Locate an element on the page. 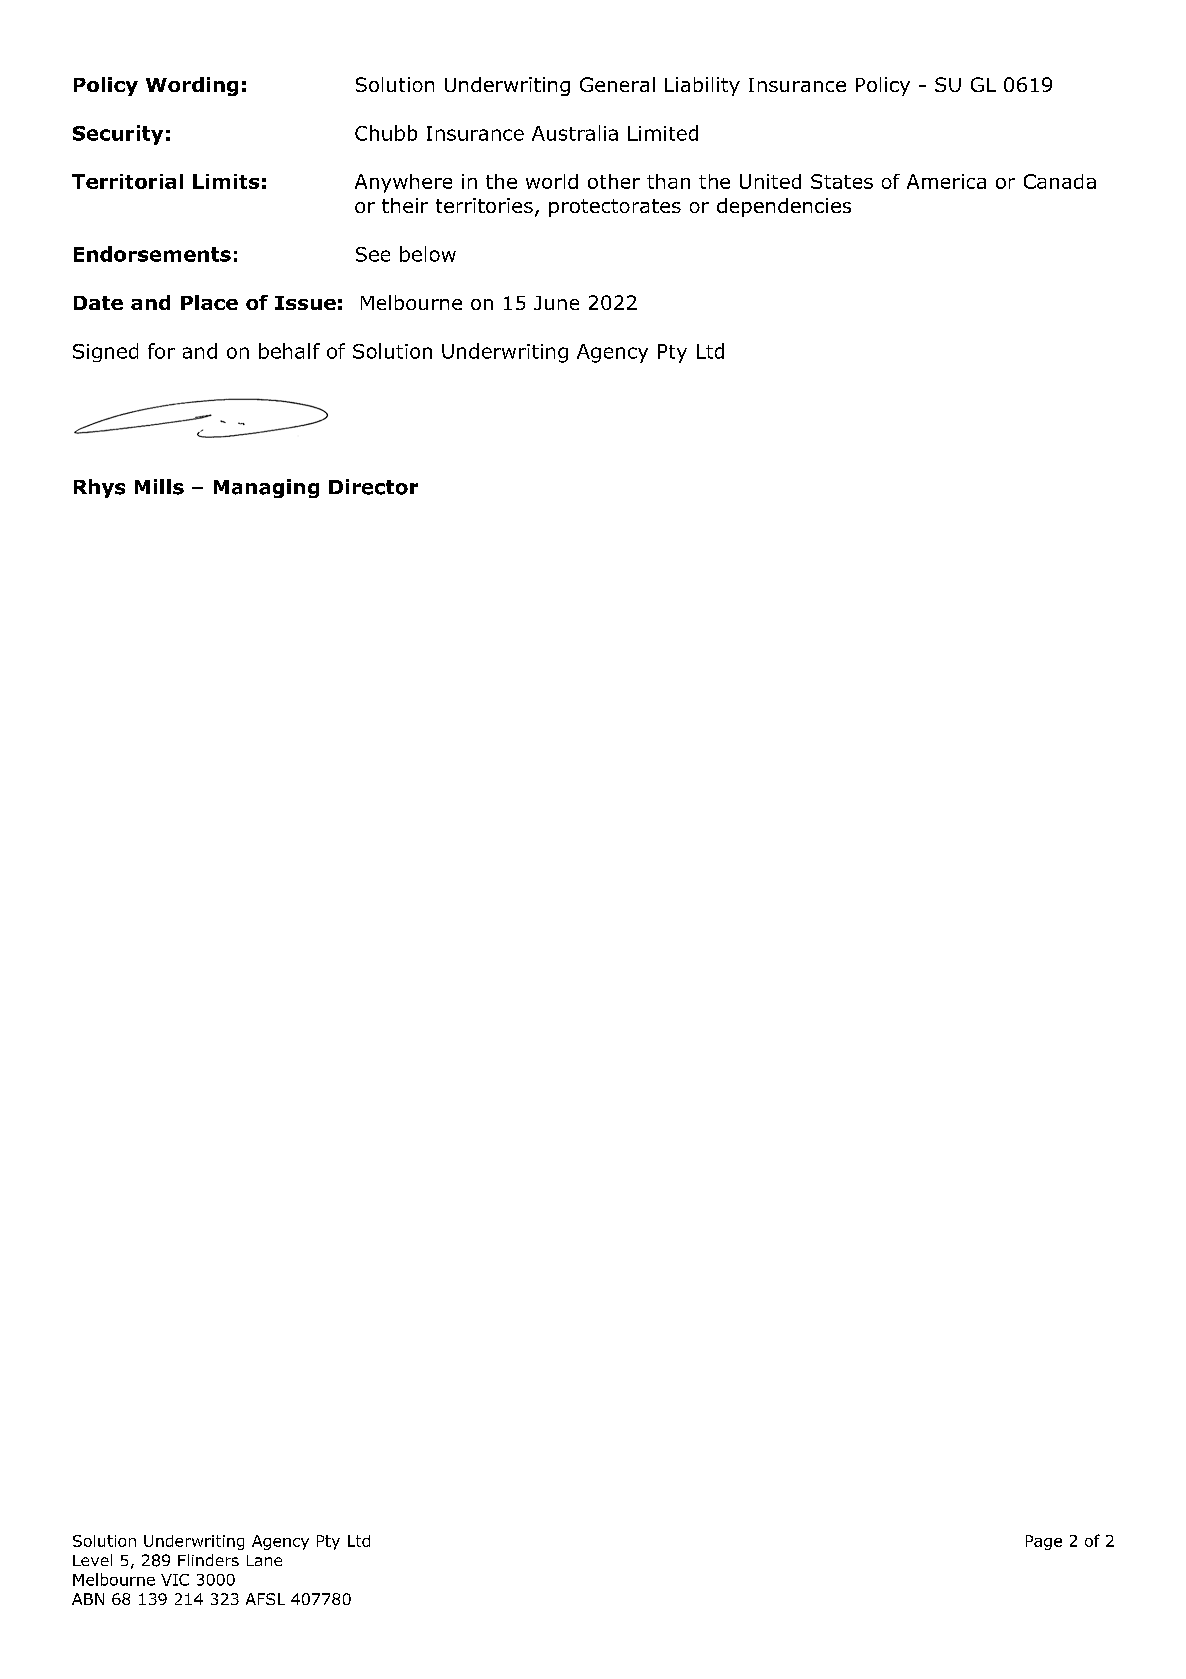  Page is located at coordinates (1044, 1542).
